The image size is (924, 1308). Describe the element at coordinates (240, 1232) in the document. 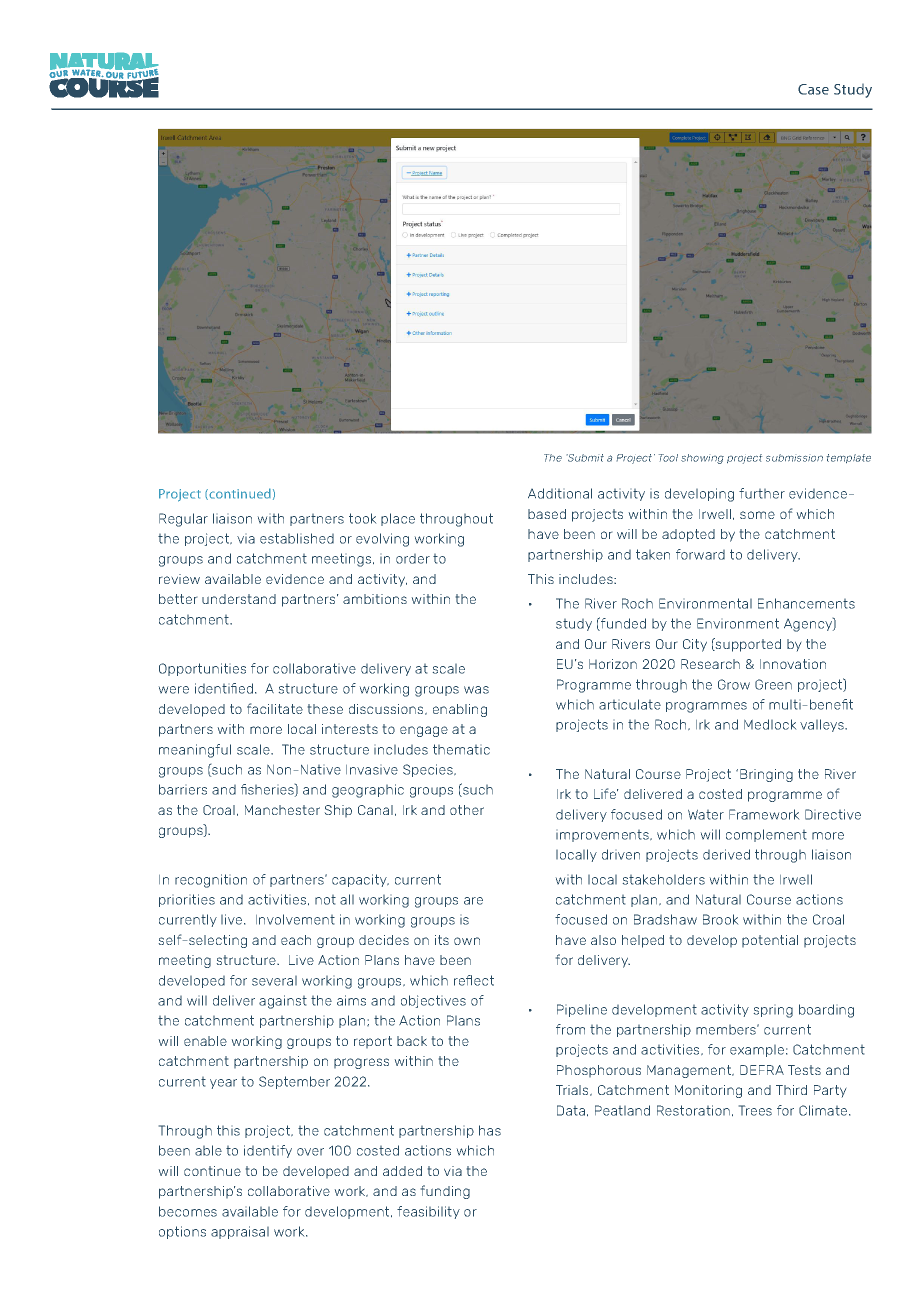

I see `appraisal` at that location.
